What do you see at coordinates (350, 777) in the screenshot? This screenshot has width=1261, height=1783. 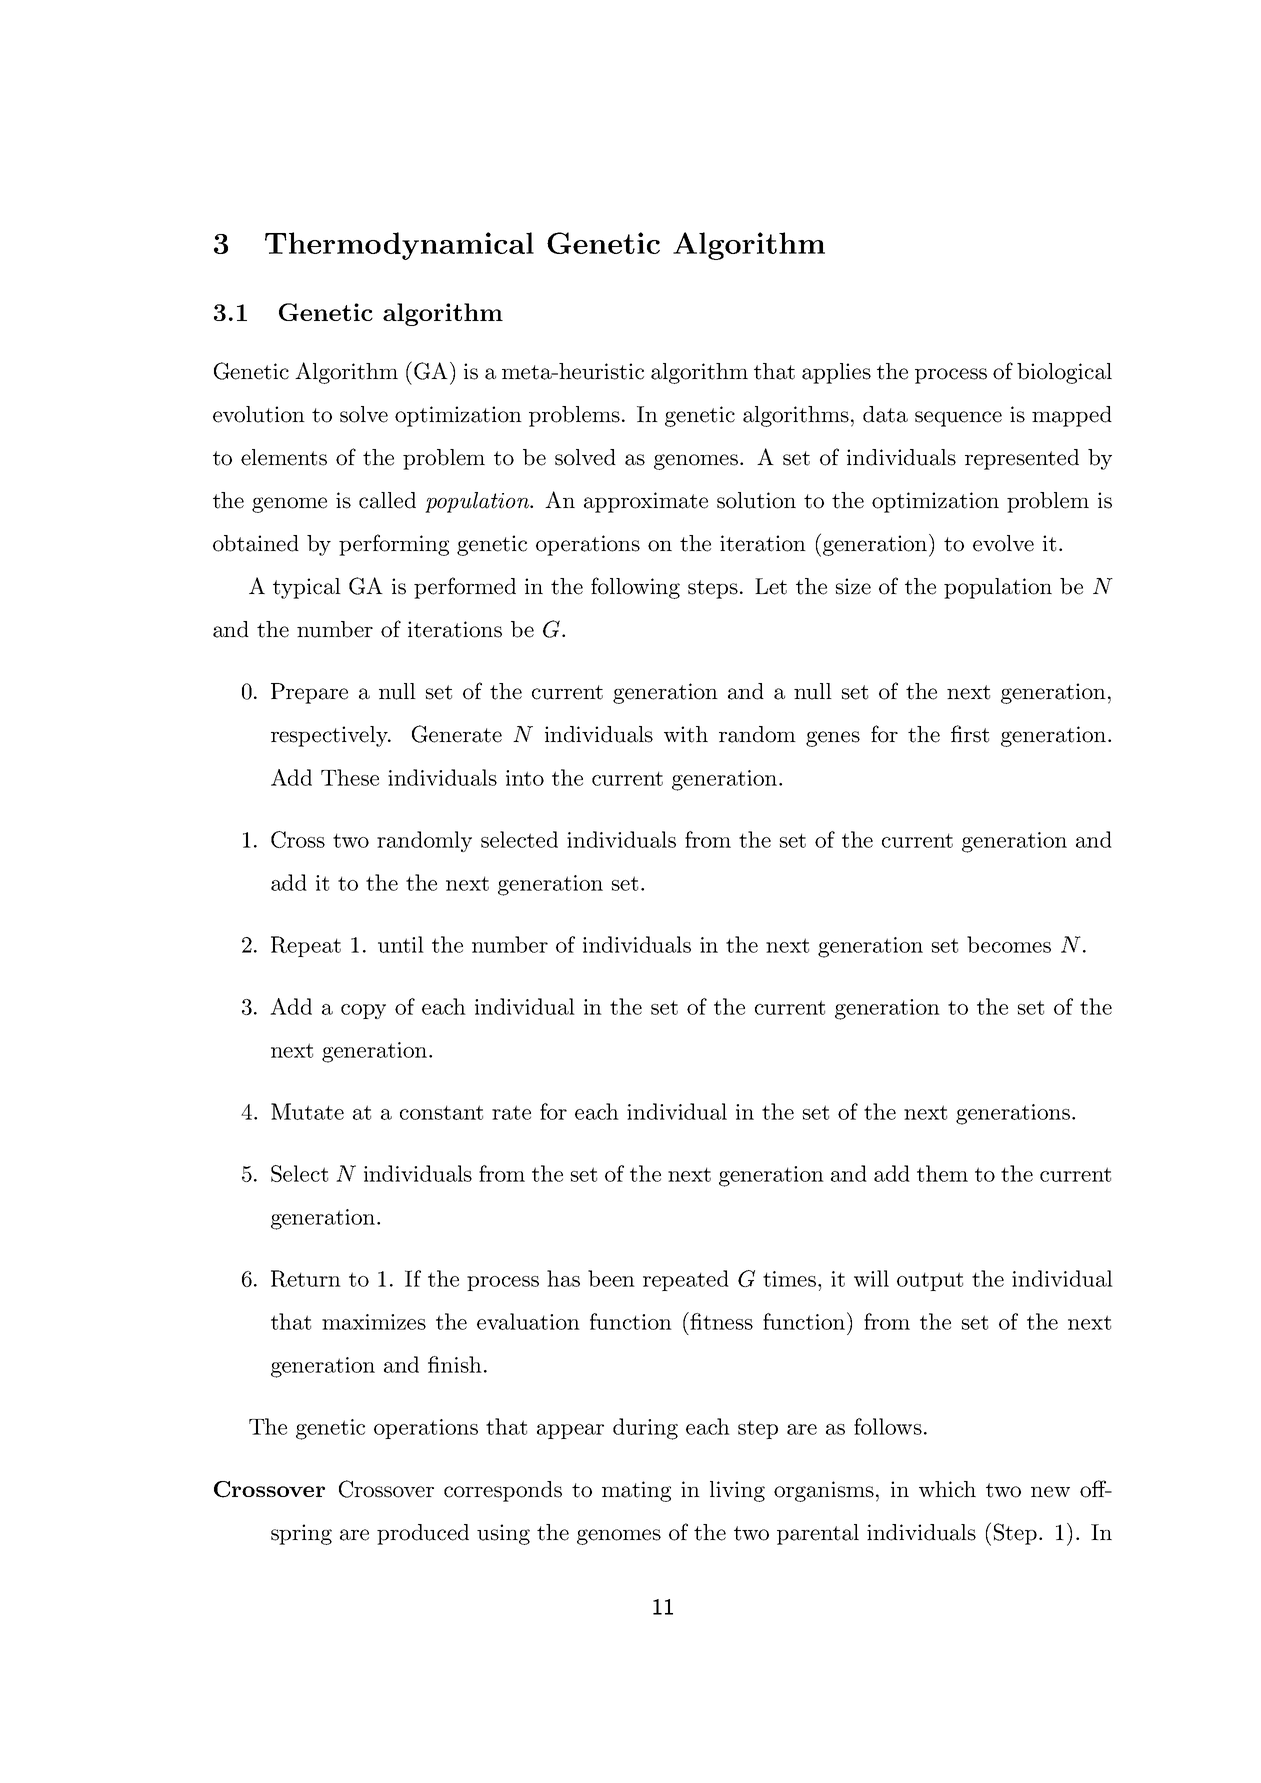 I see `These` at bounding box center [350, 777].
